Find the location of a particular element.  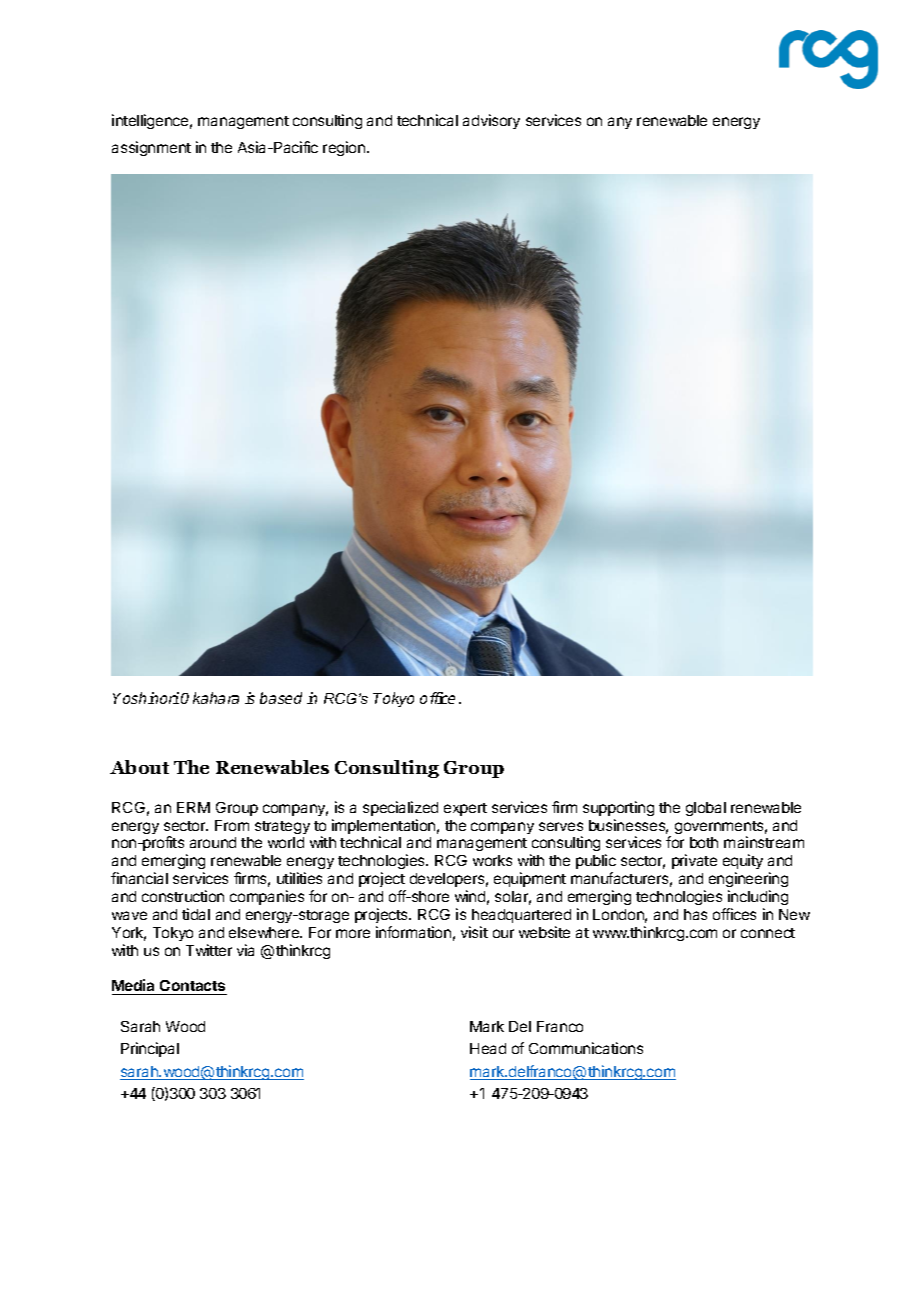

assignment is located at coordinates (151, 148).
